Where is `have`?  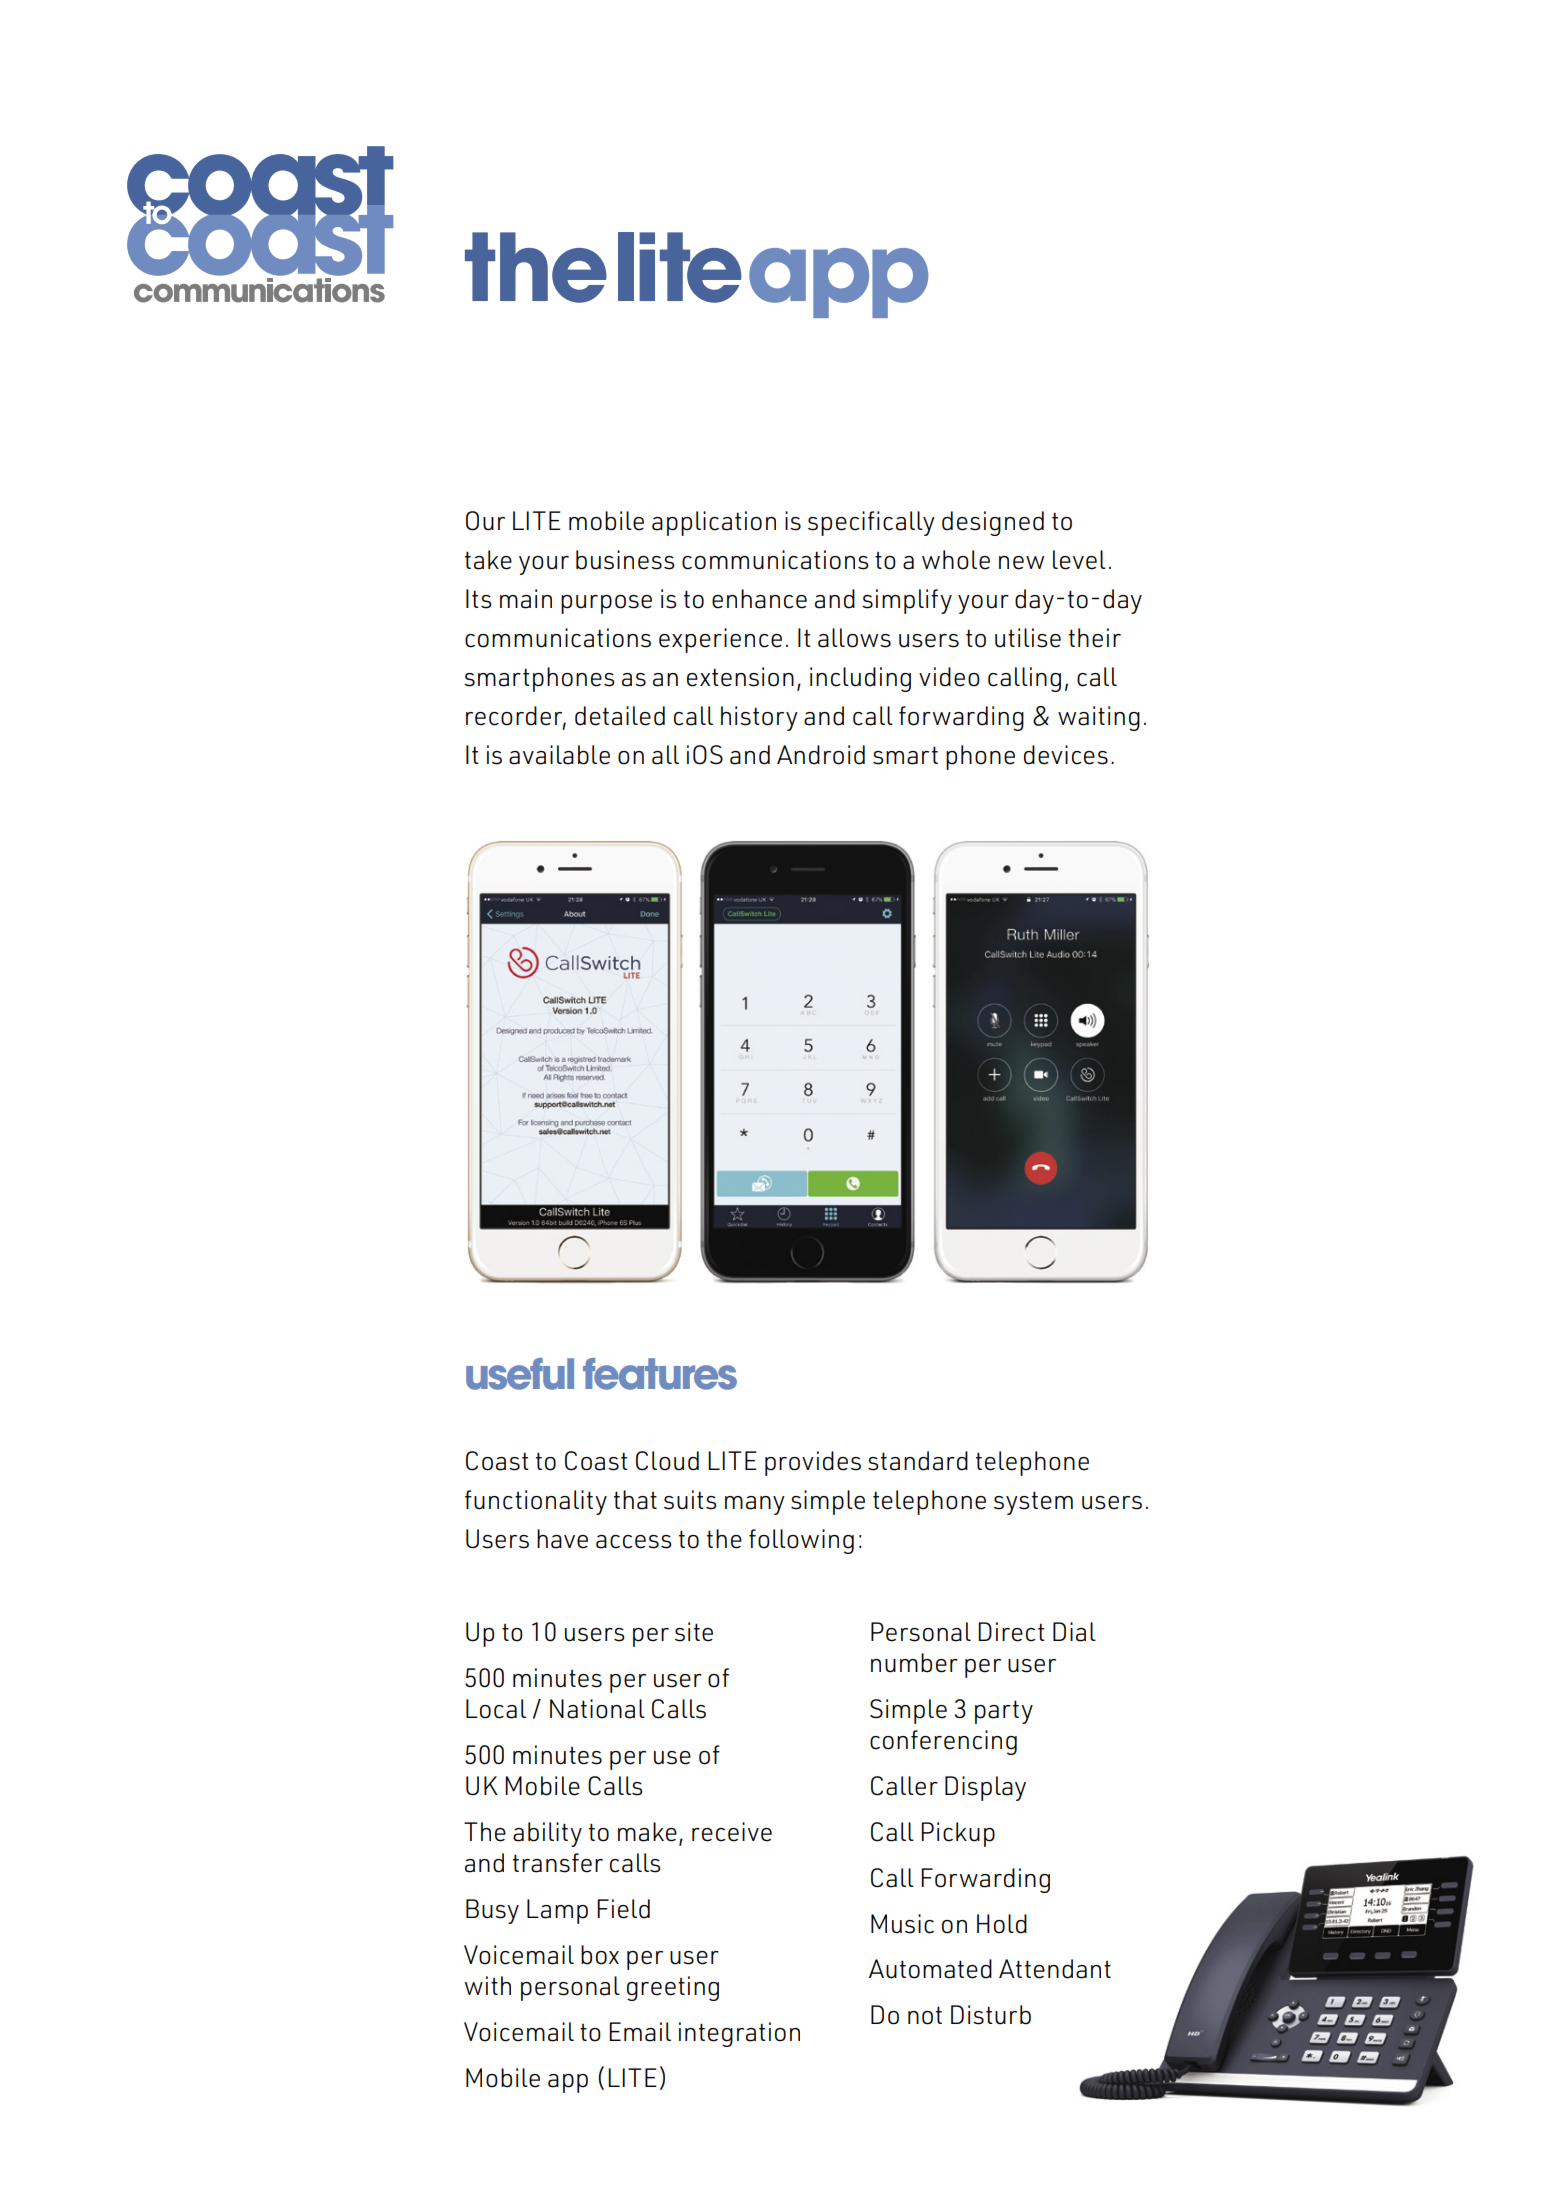 have is located at coordinates (562, 1539).
